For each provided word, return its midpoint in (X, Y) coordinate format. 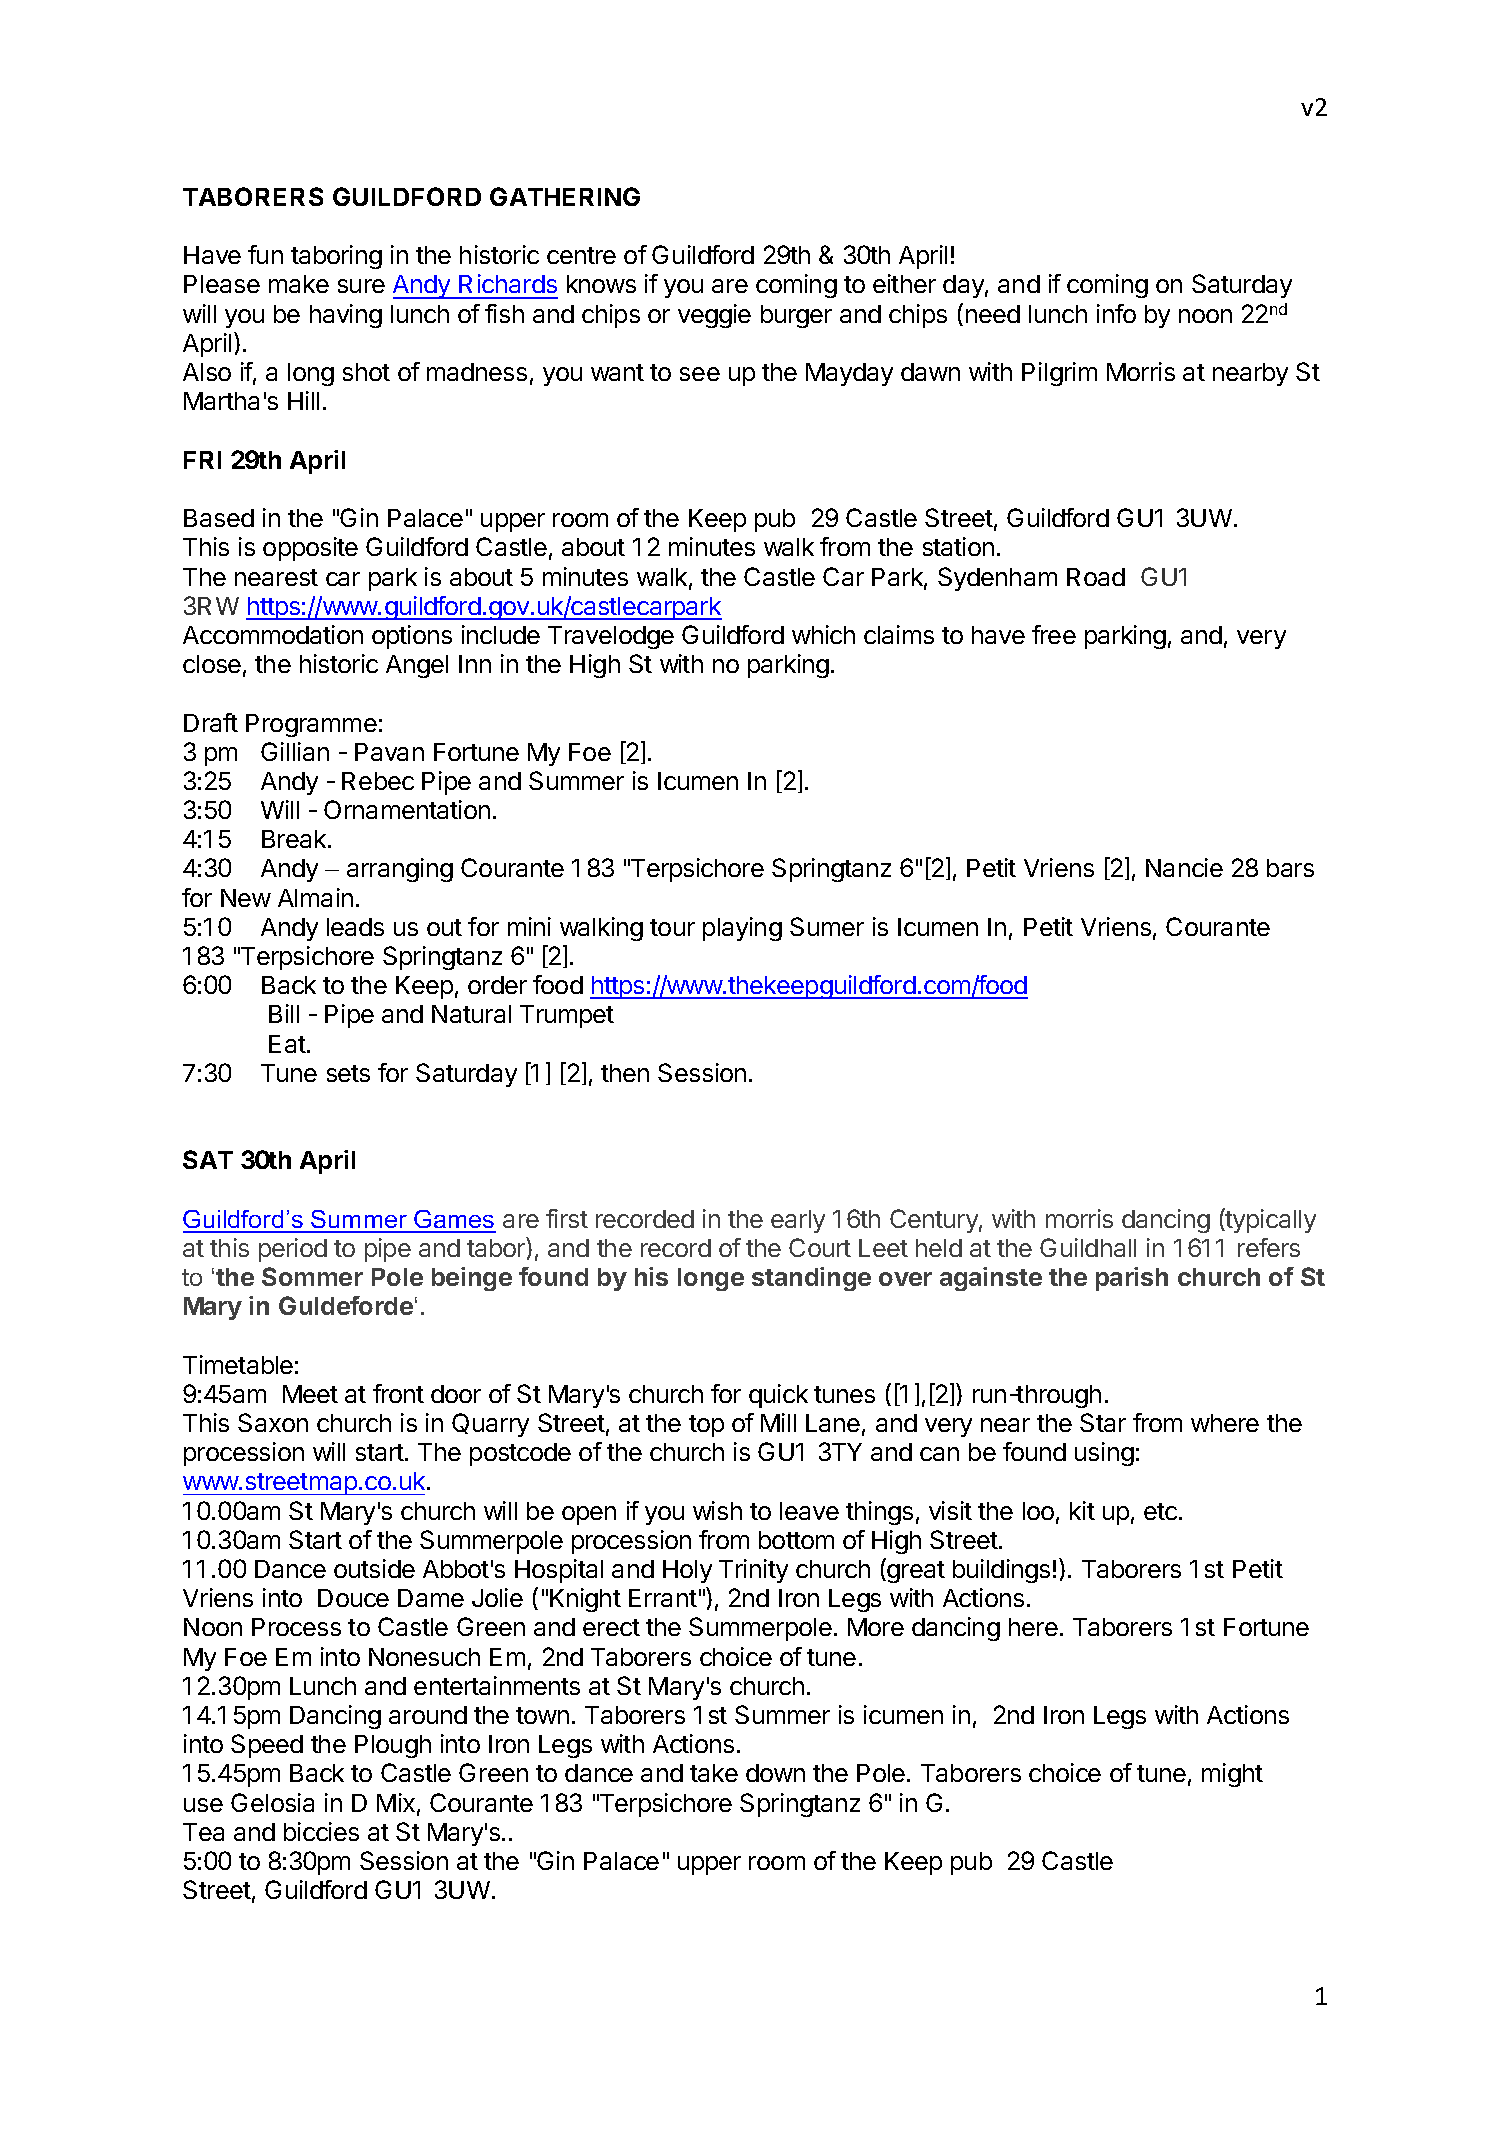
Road (1096, 577)
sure (361, 286)
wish (717, 1510)
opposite (310, 549)
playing (742, 929)
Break (295, 839)
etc (1162, 1511)
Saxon (273, 1422)
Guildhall (1088, 1247)
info (1116, 313)
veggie (714, 316)
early (798, 1221)
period (293, 1250)
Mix (396, 1802)
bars (1290, 868)
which (823, 634)
